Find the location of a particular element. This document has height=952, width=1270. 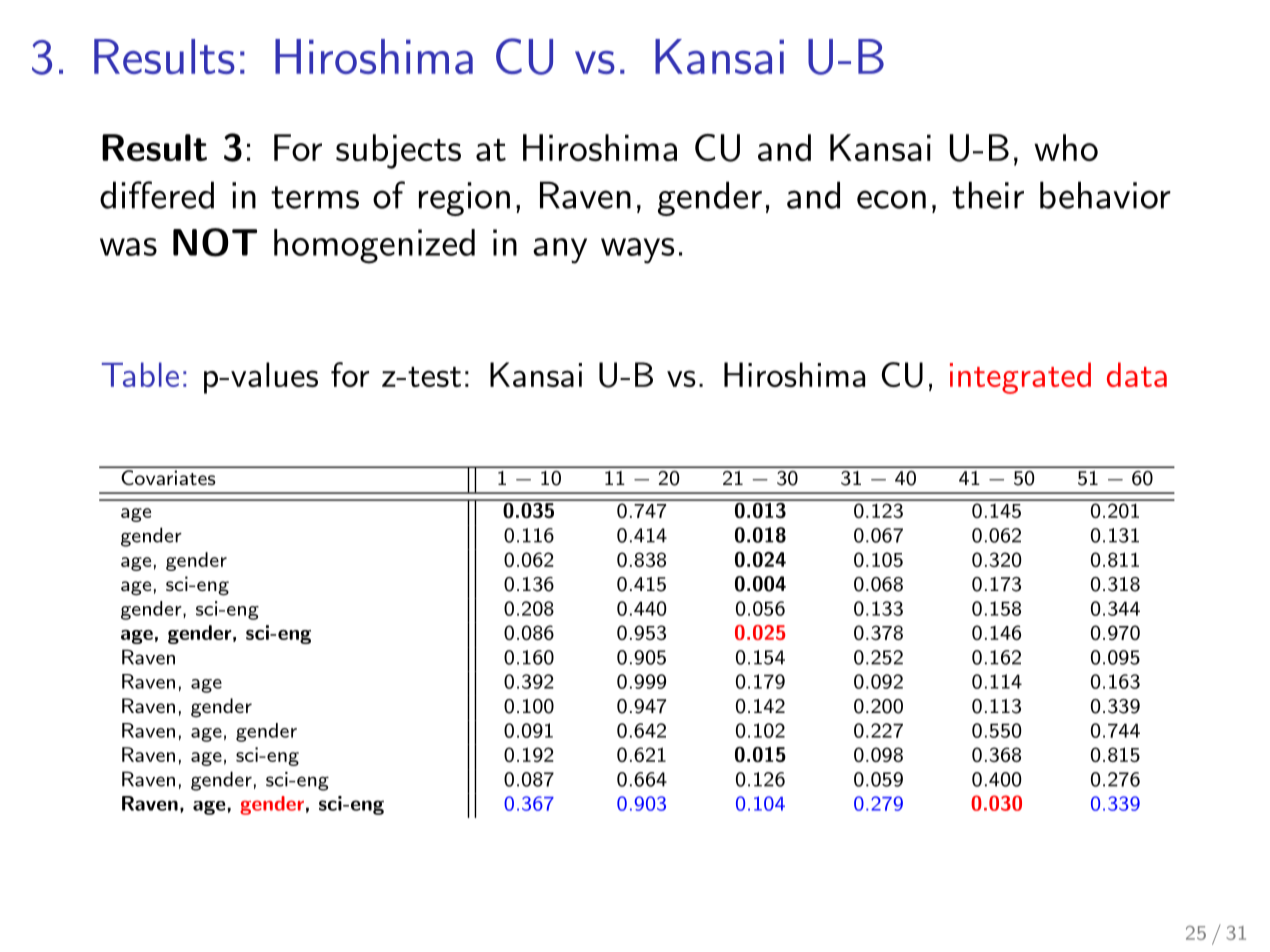

who is located at coordinates (1066, 147).
